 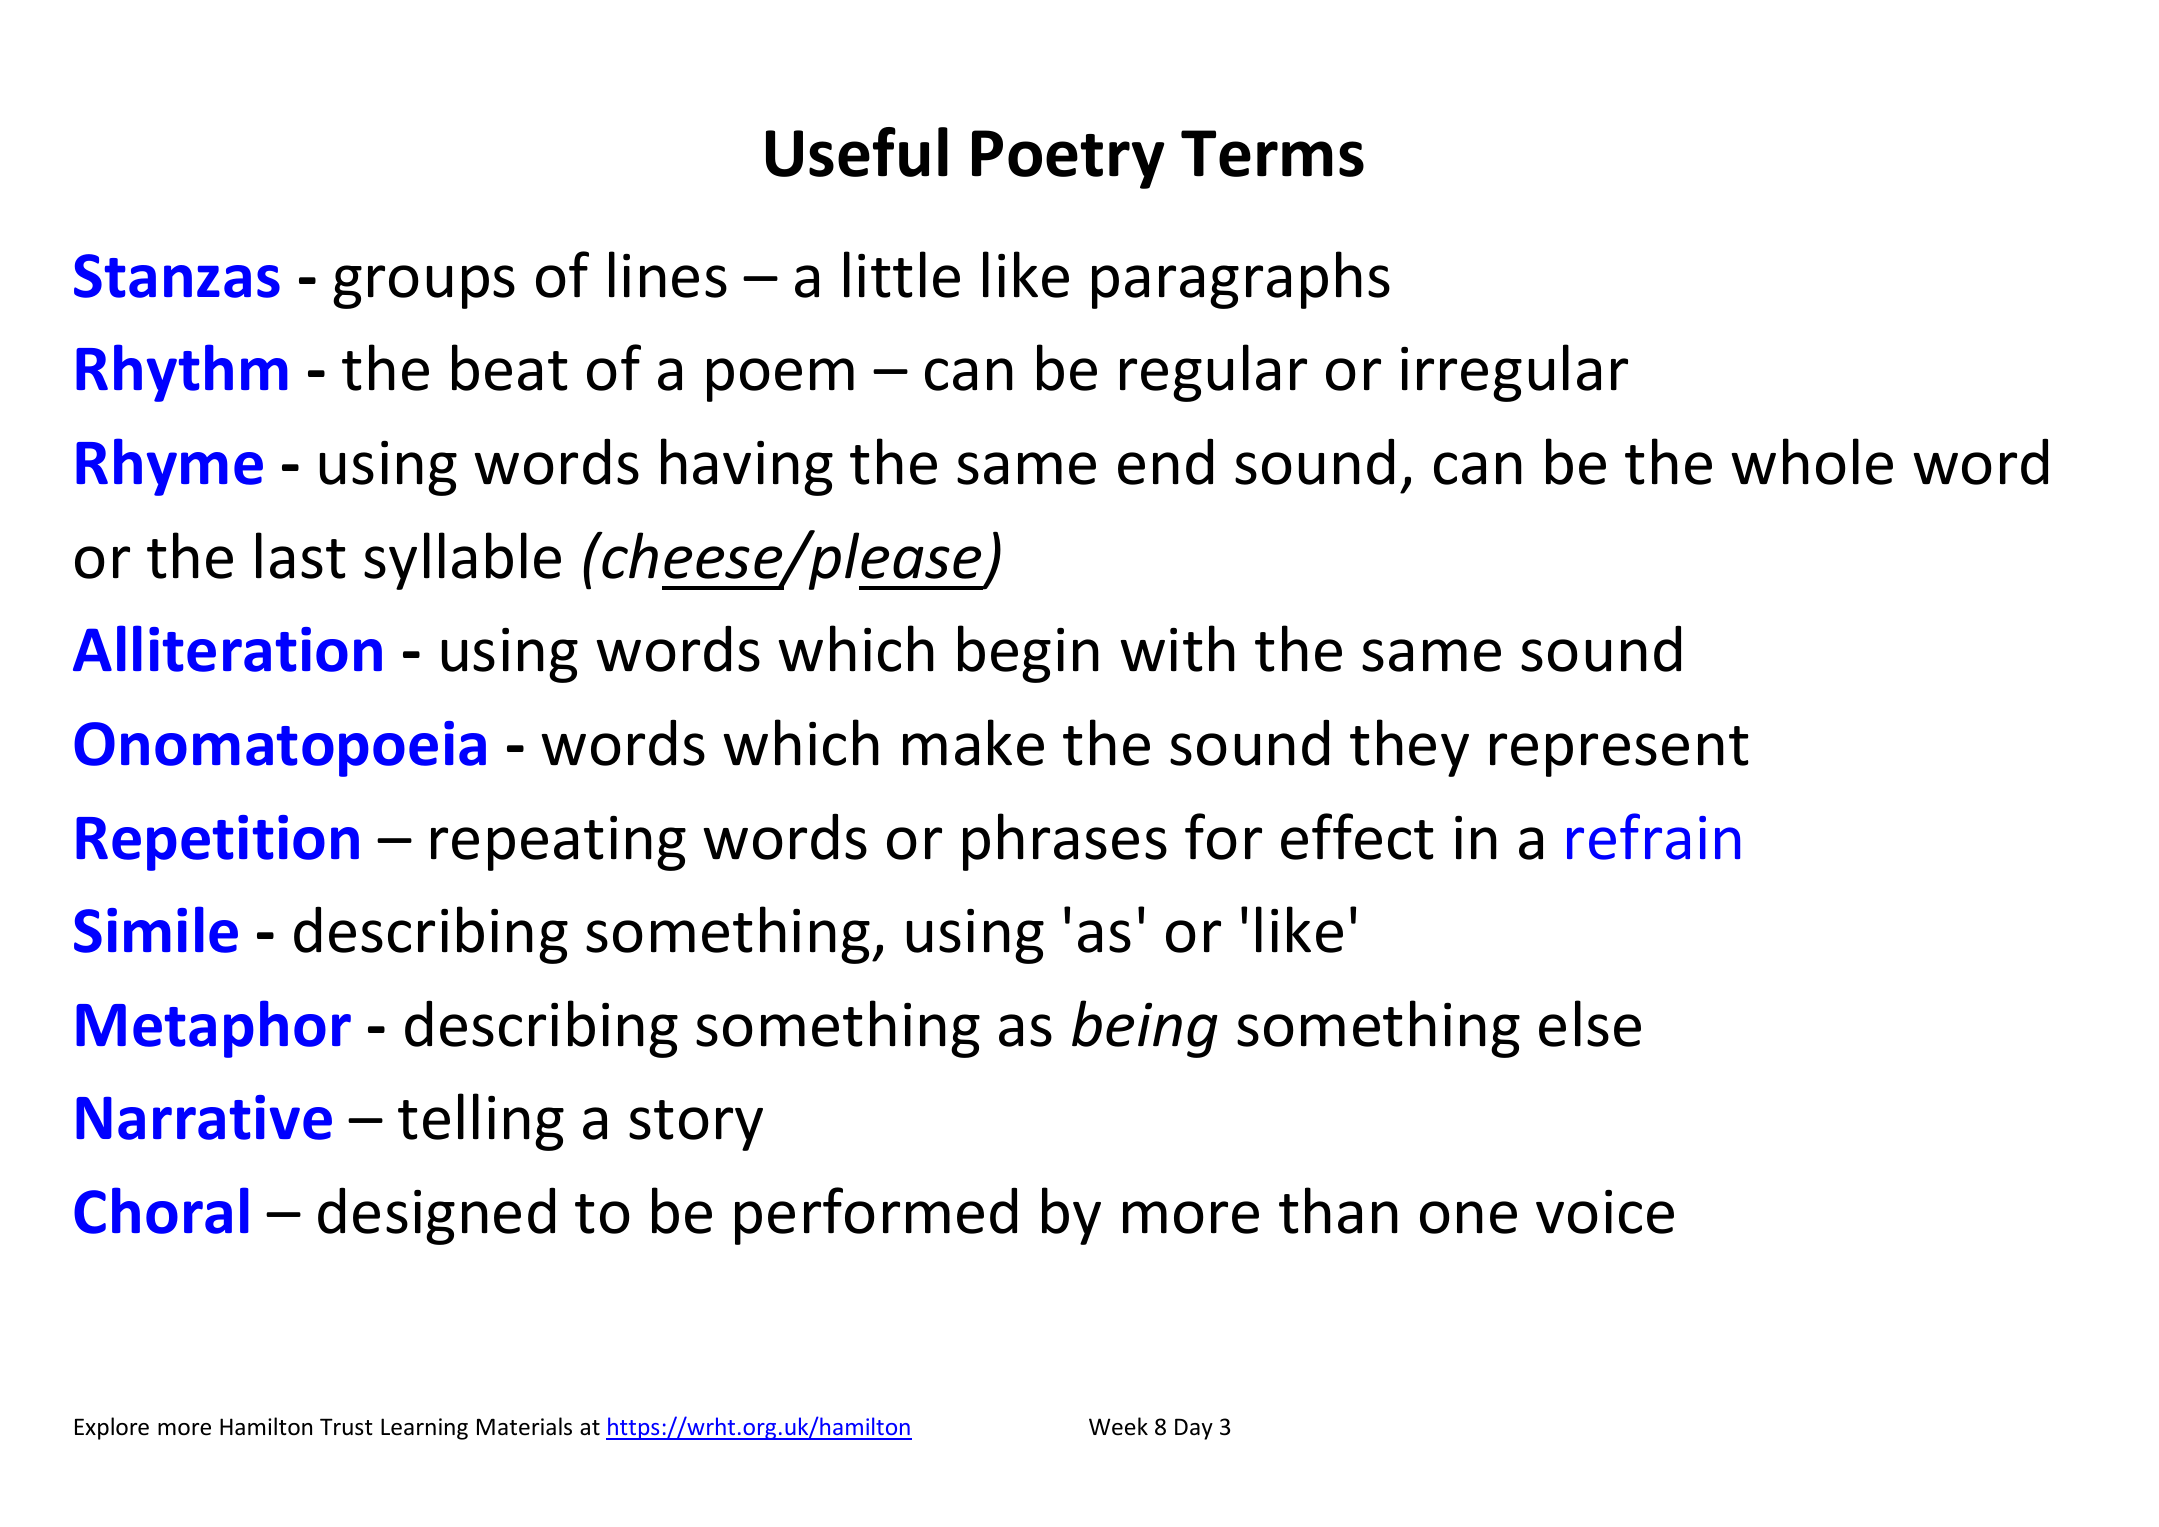 What do you see at coordinates (1145, 1029) in the screenshot?
I see `being` at bounding box center [1145, 1029].
